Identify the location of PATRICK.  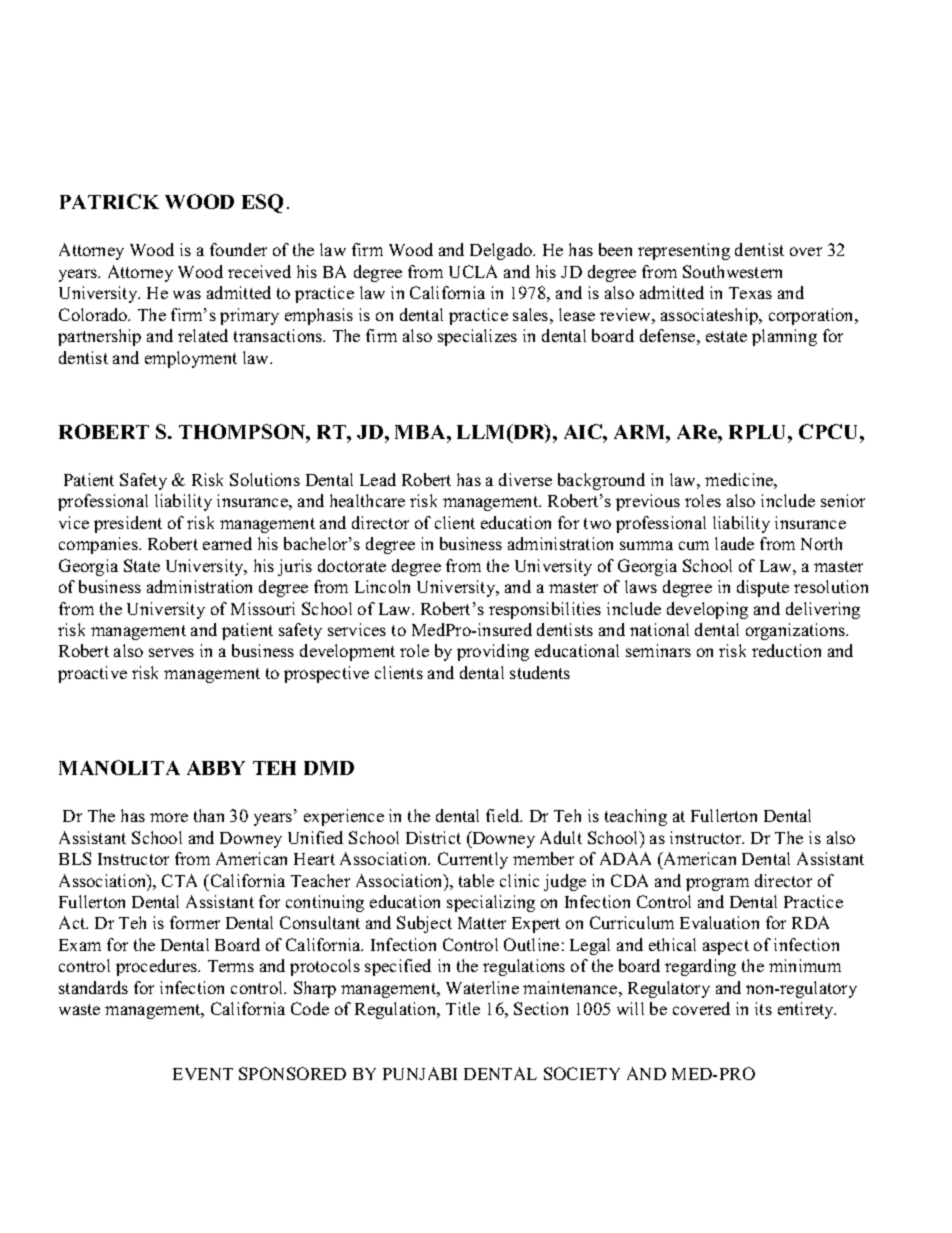
(109, 201).
